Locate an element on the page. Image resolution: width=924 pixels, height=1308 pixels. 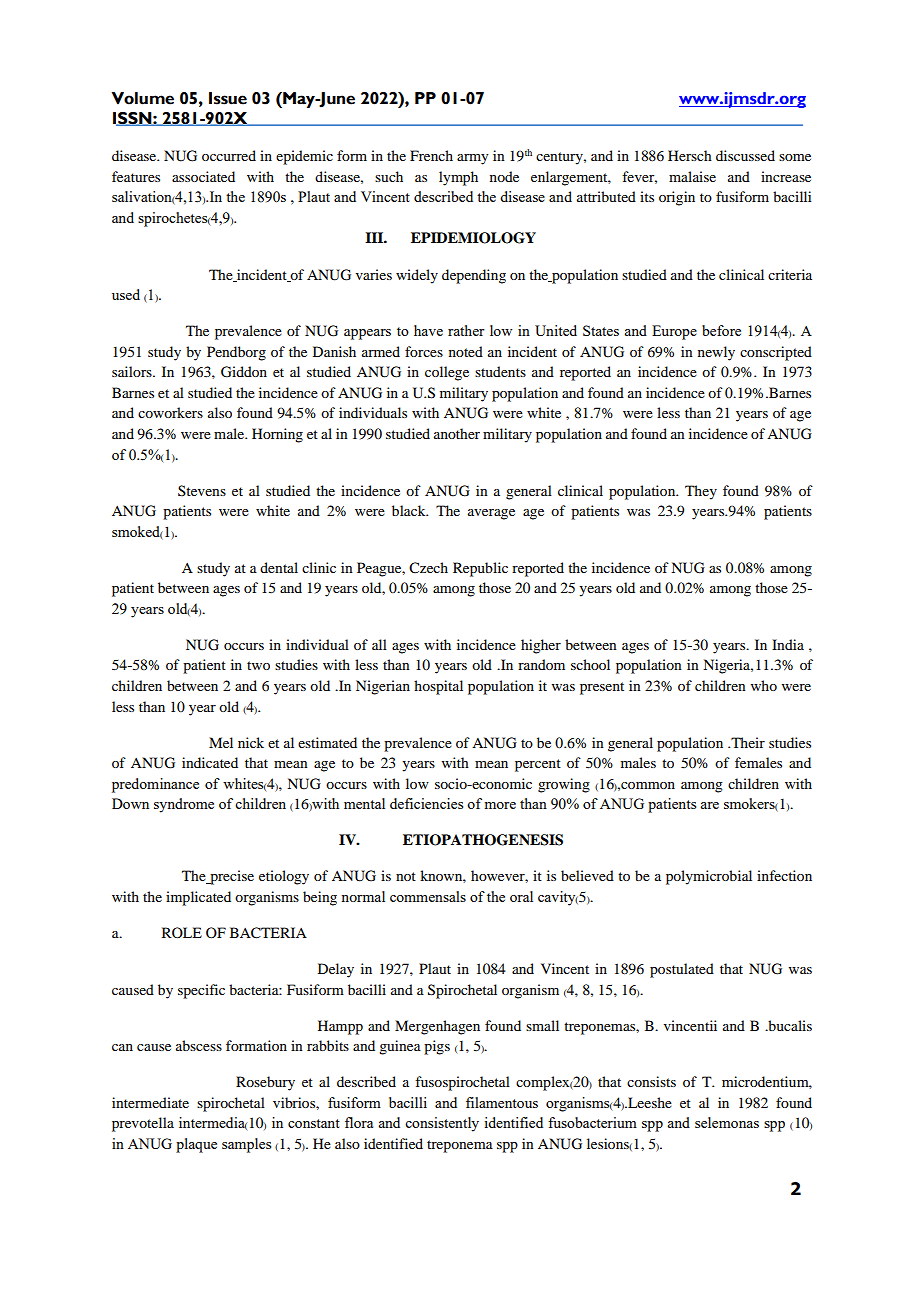
discussed is located at coordinates (745, 155).
